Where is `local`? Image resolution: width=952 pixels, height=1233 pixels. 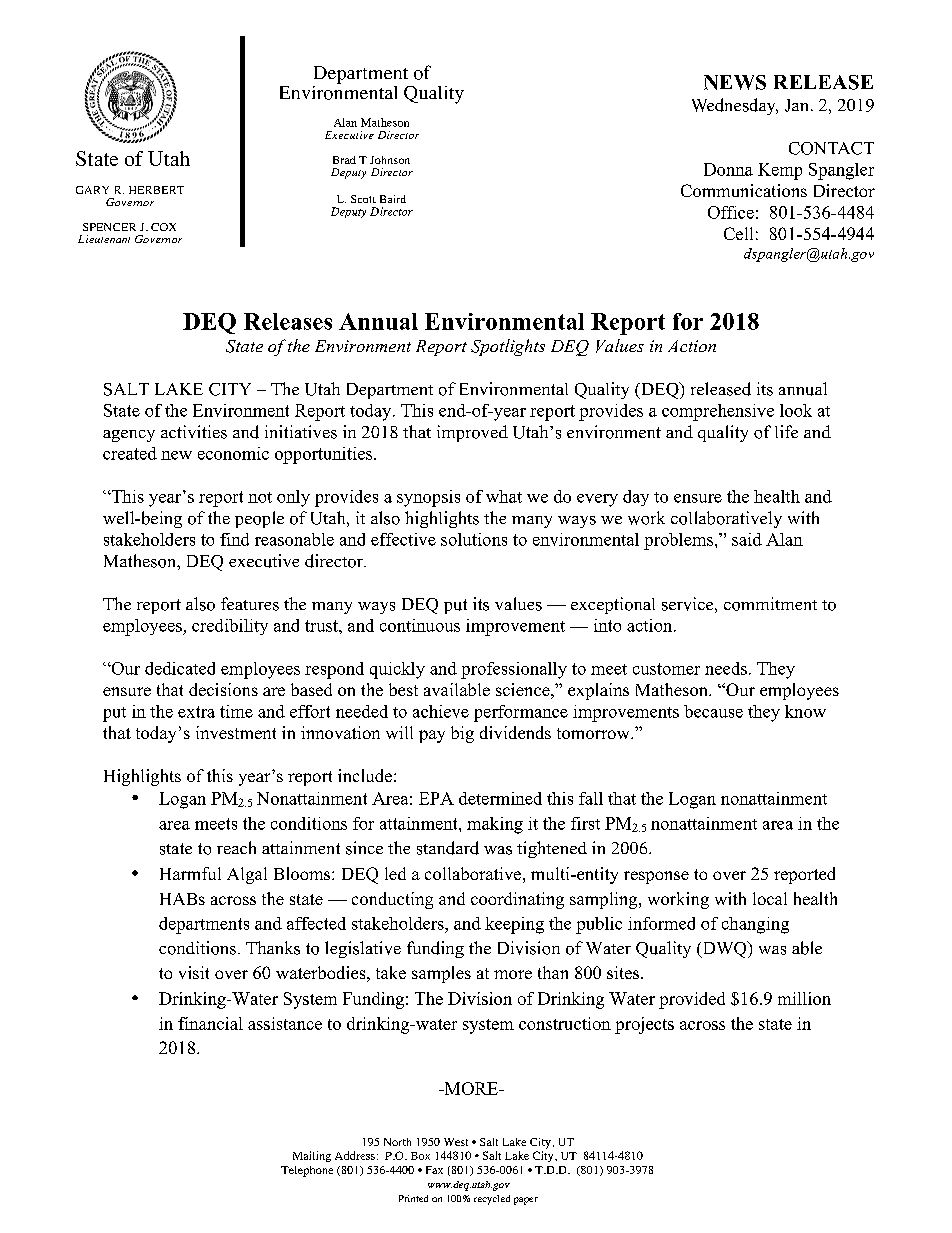 local is located at coordinates (770, 898).
